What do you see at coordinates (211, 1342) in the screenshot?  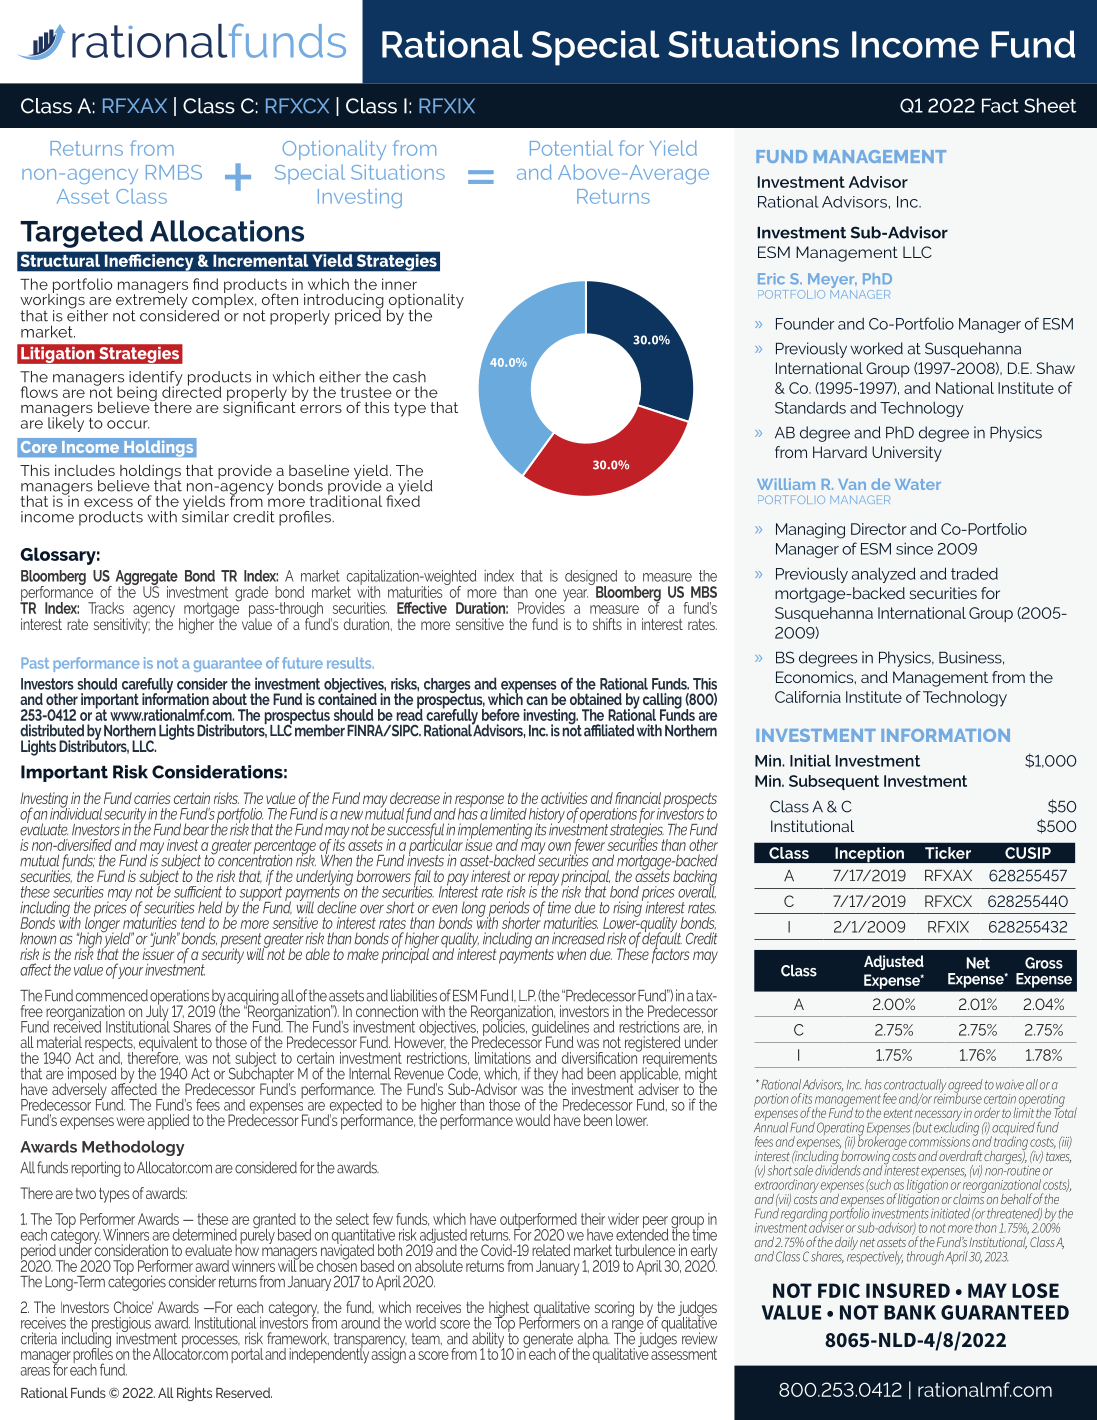 I see `processes` at bounding box center [211, 1342].
